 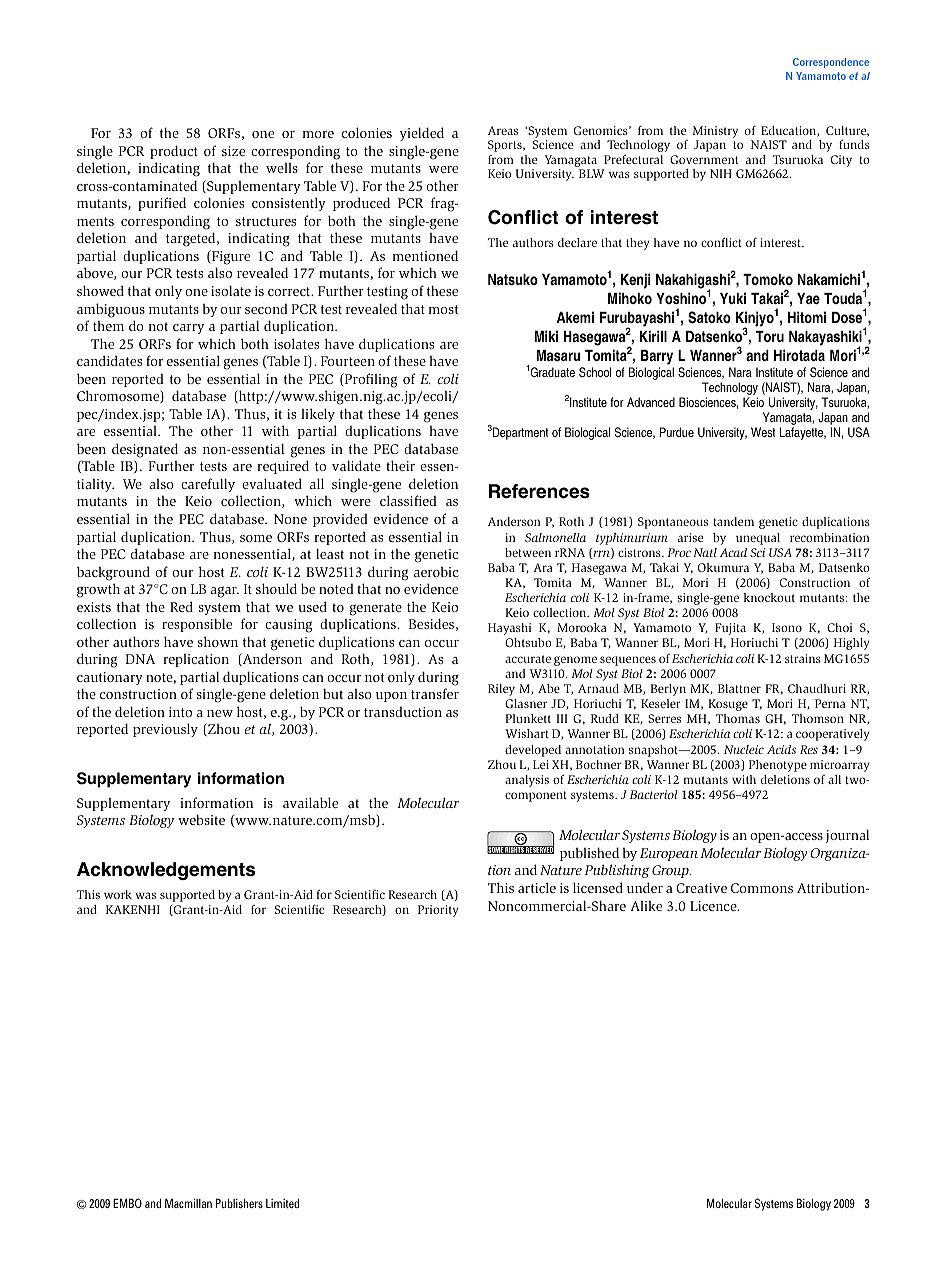 I want to click on Ministry, so click(x=715, y=133).
